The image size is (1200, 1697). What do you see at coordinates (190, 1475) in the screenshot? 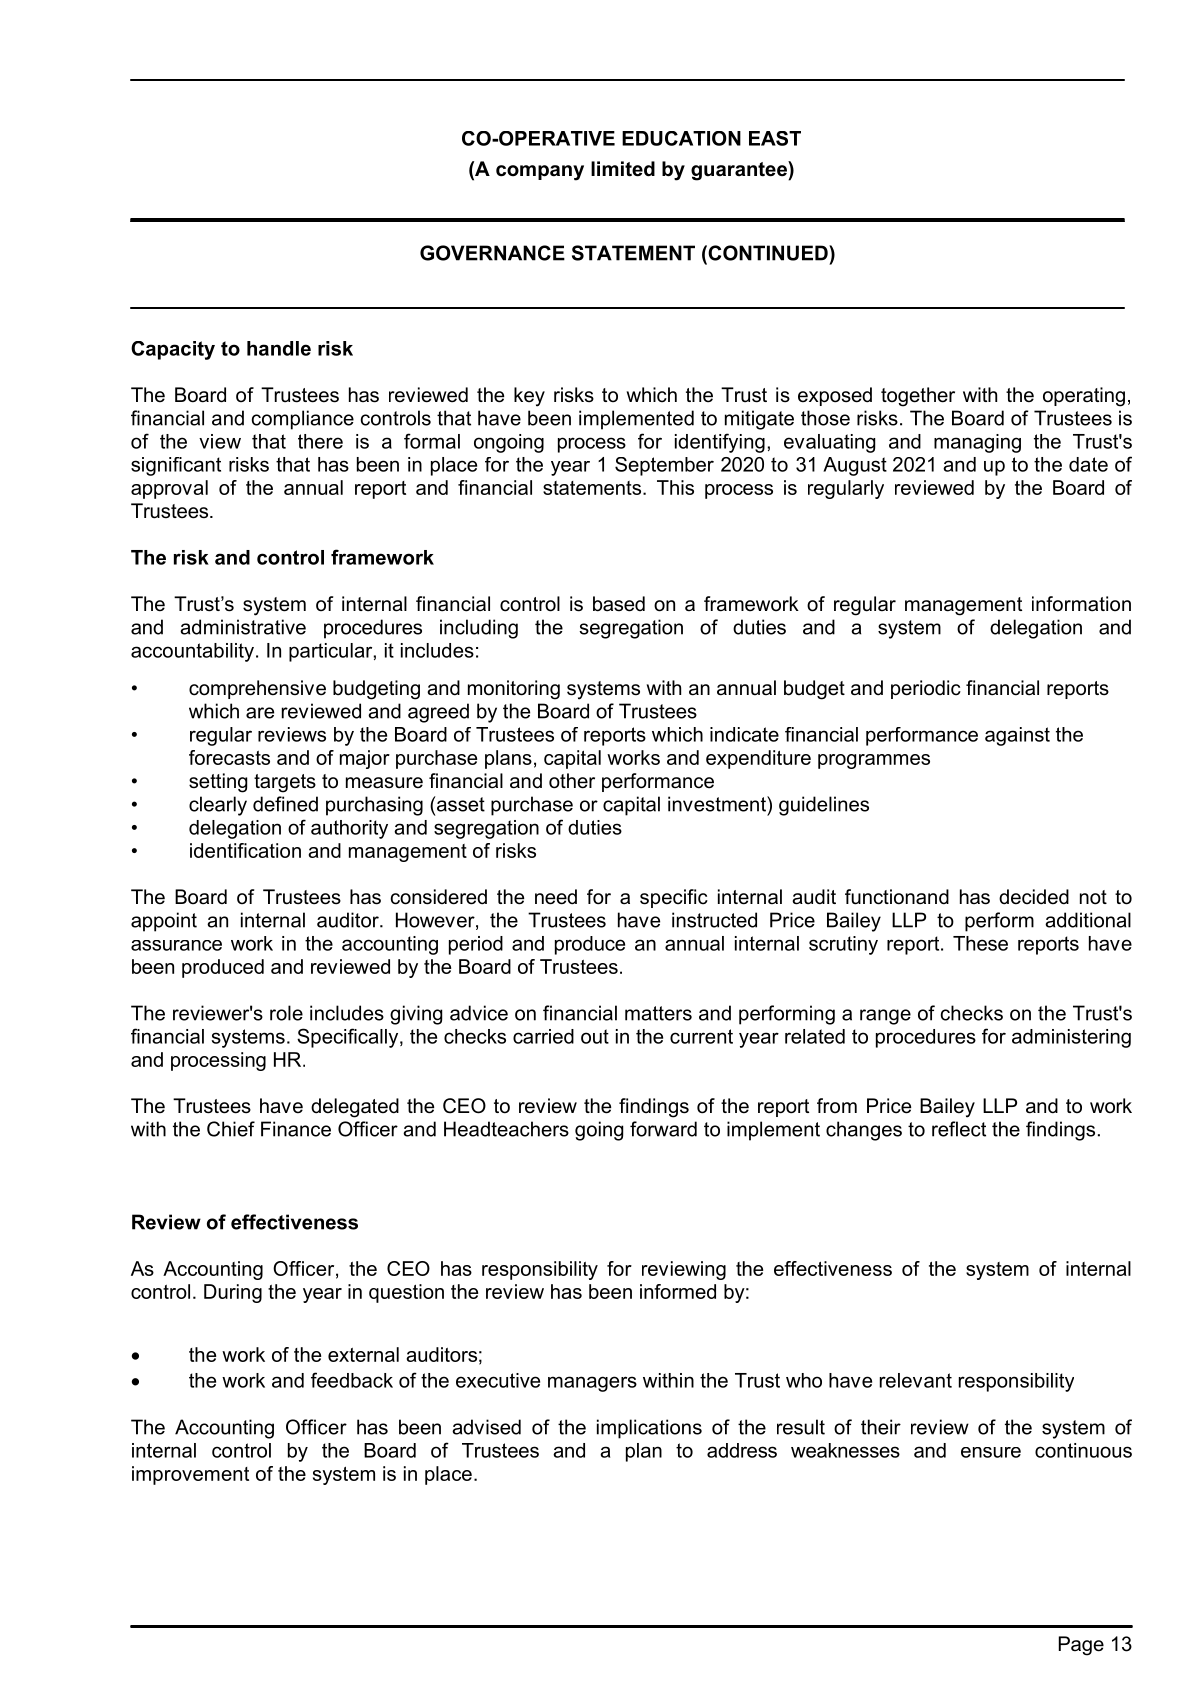
I see `improvement` at bounding box center [190, 1475].
